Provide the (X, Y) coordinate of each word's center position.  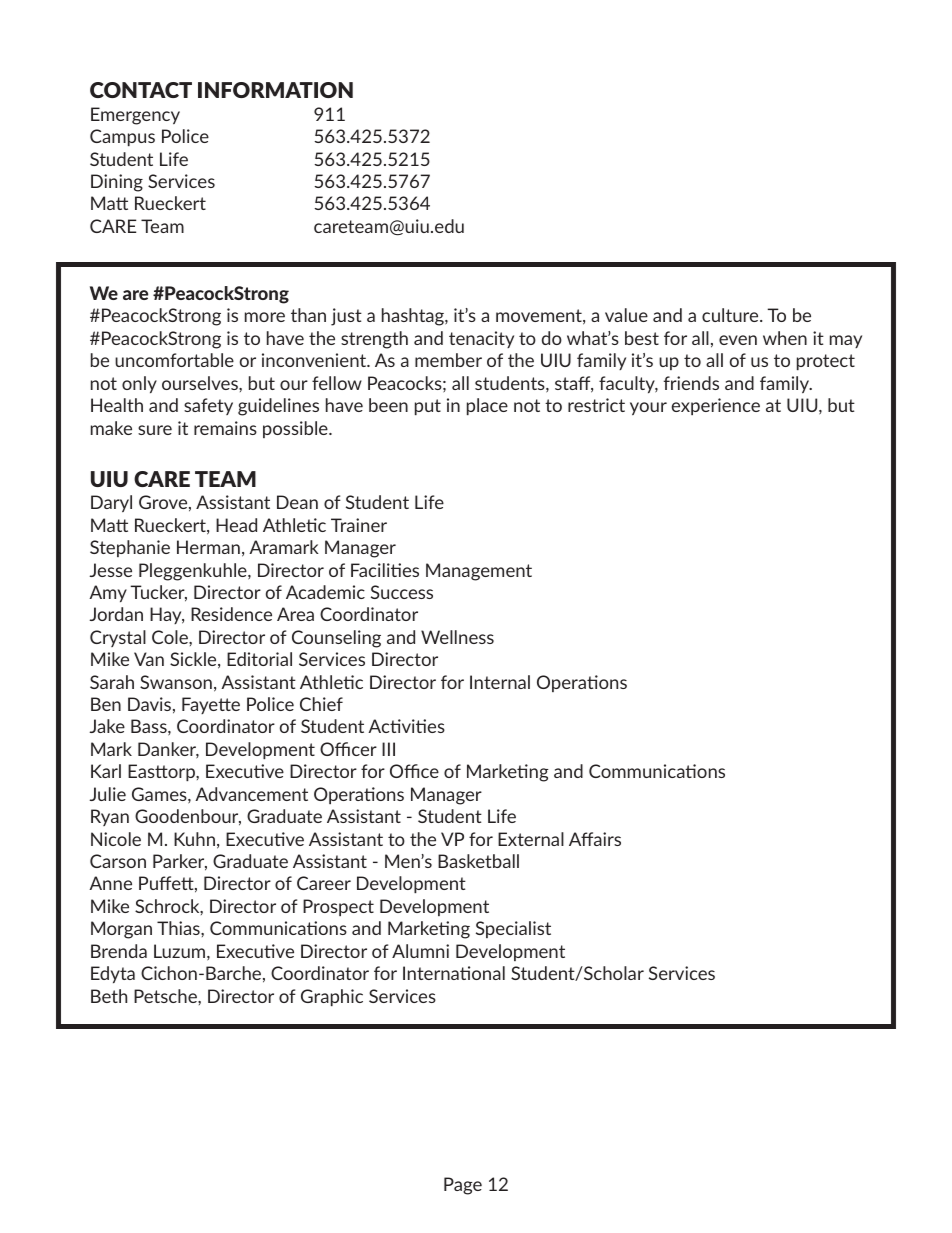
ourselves (201, 383)
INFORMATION (275, 90)
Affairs (595, 839)
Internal (500, 682)
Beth (109, 996)
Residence (231, 614)
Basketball (478, 861)
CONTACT (141, 90)
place (487, 406)
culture (731, 315)
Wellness (457, 637)
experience (716, 406)
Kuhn (194, 839)
